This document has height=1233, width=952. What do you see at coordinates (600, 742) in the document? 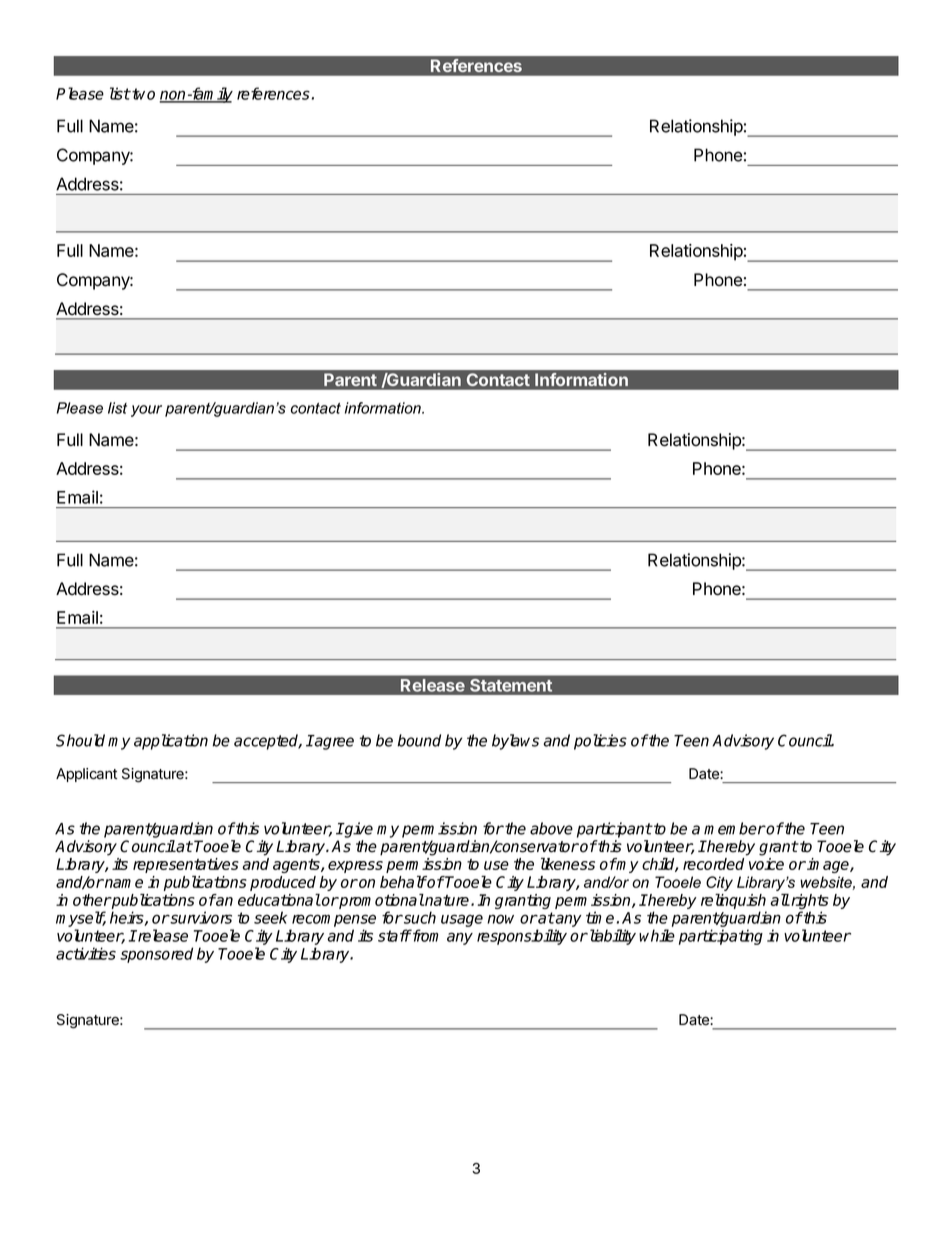
I see `policies` at bounding box center [600, 742].
